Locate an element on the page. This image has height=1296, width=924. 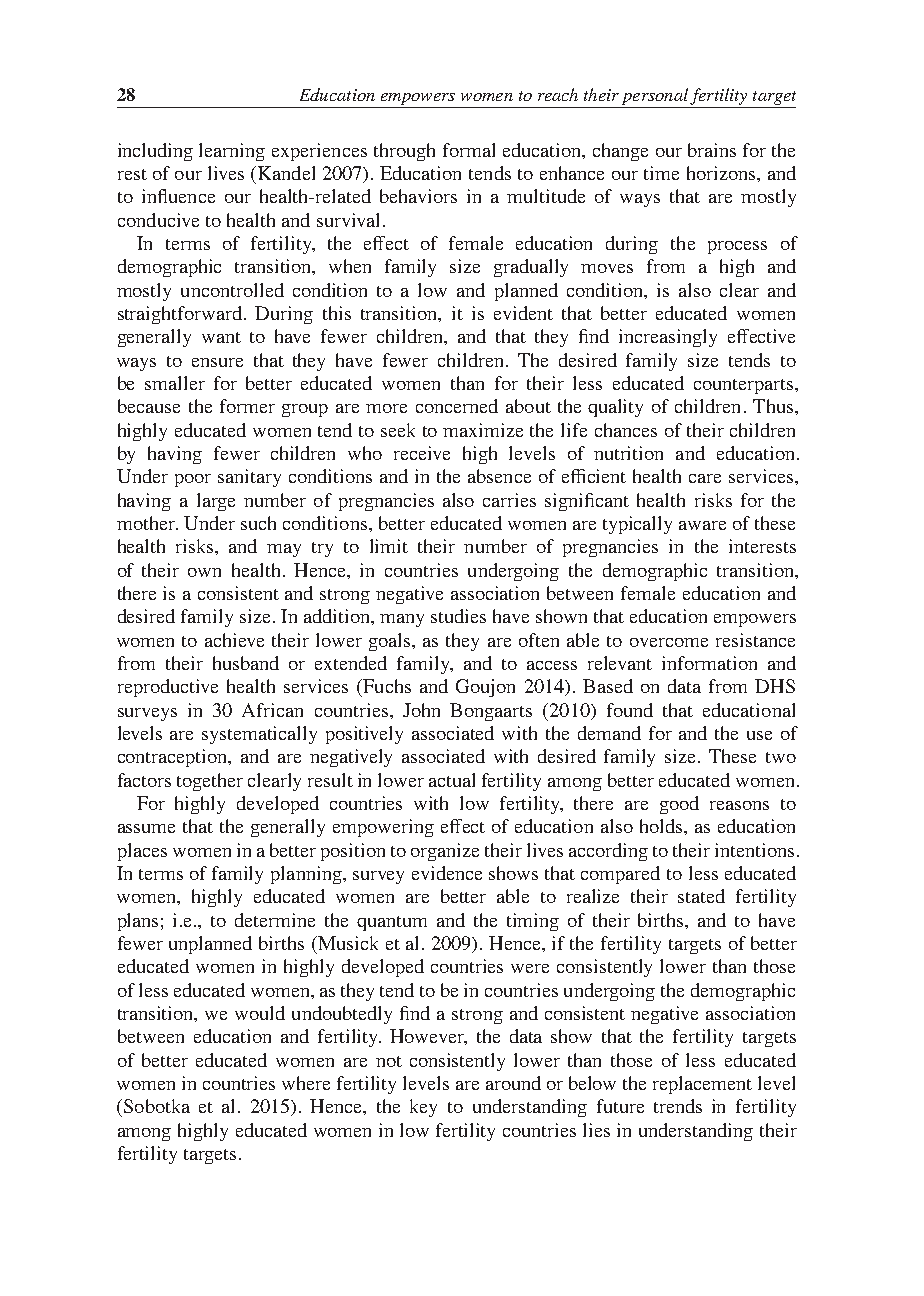
studies is located at coordinates (458, 616).
